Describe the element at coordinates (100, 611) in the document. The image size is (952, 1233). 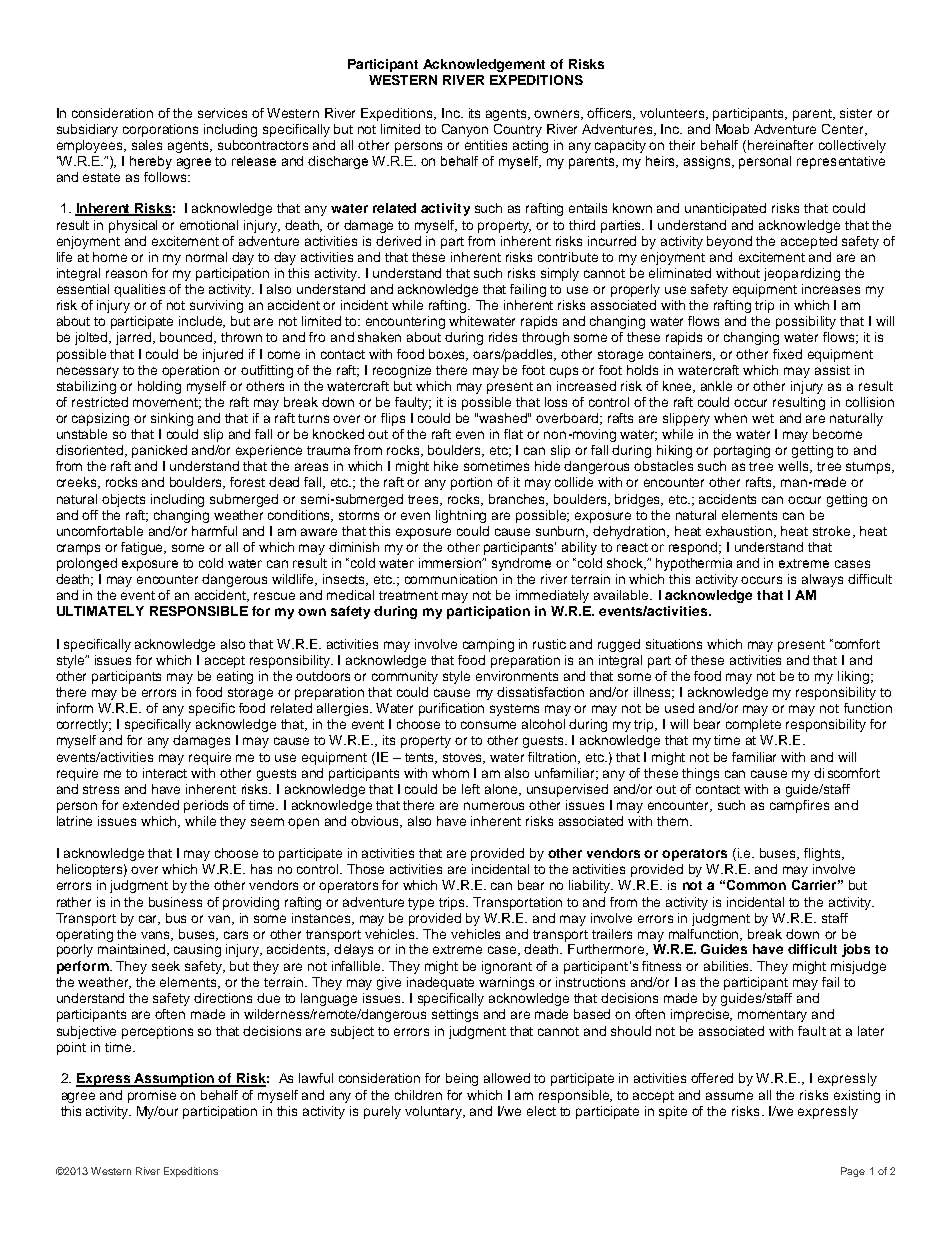
I see `ULTIMATELY` at that location.
